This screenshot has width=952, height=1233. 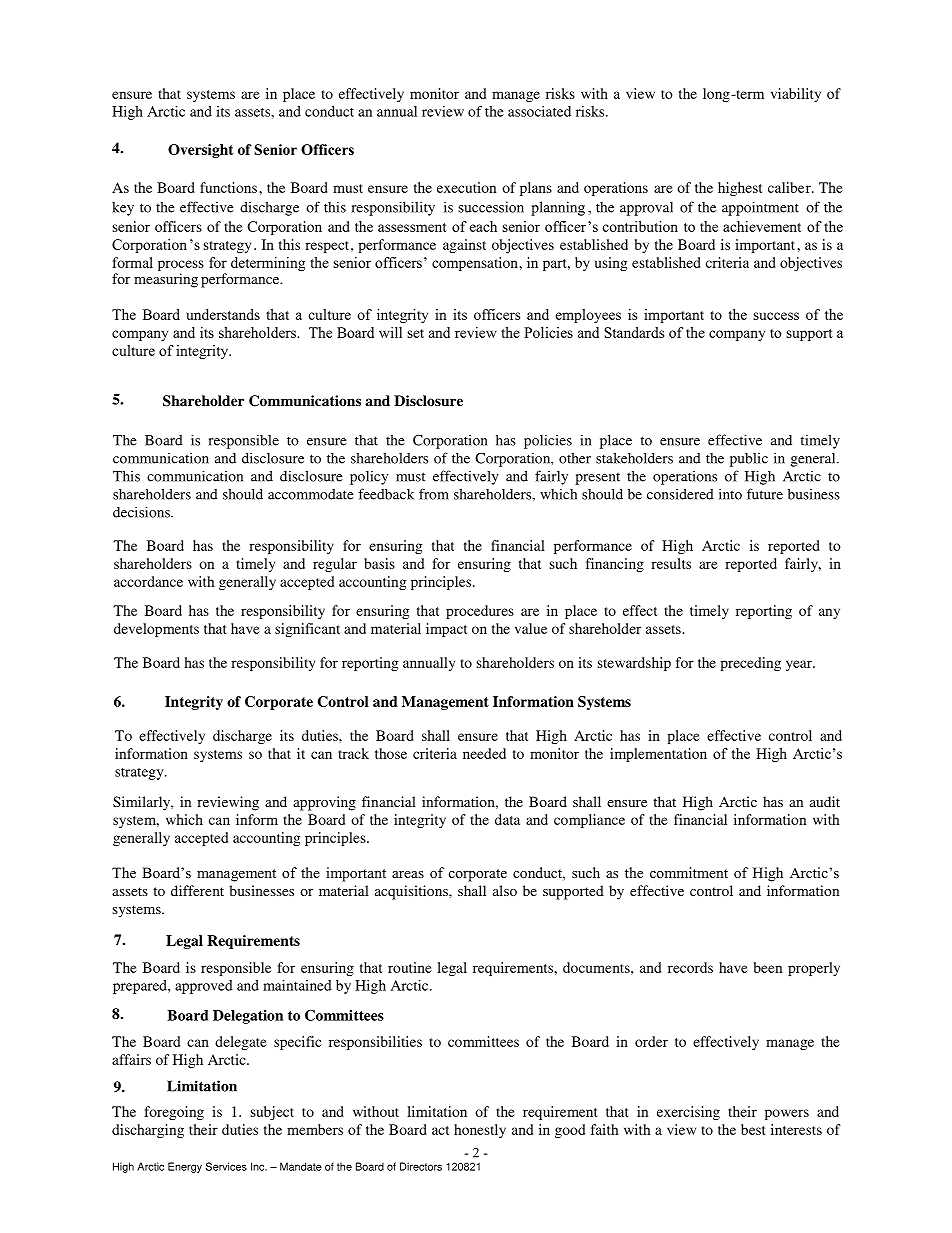 I want to click on developments, so click(x=156, y=630).
